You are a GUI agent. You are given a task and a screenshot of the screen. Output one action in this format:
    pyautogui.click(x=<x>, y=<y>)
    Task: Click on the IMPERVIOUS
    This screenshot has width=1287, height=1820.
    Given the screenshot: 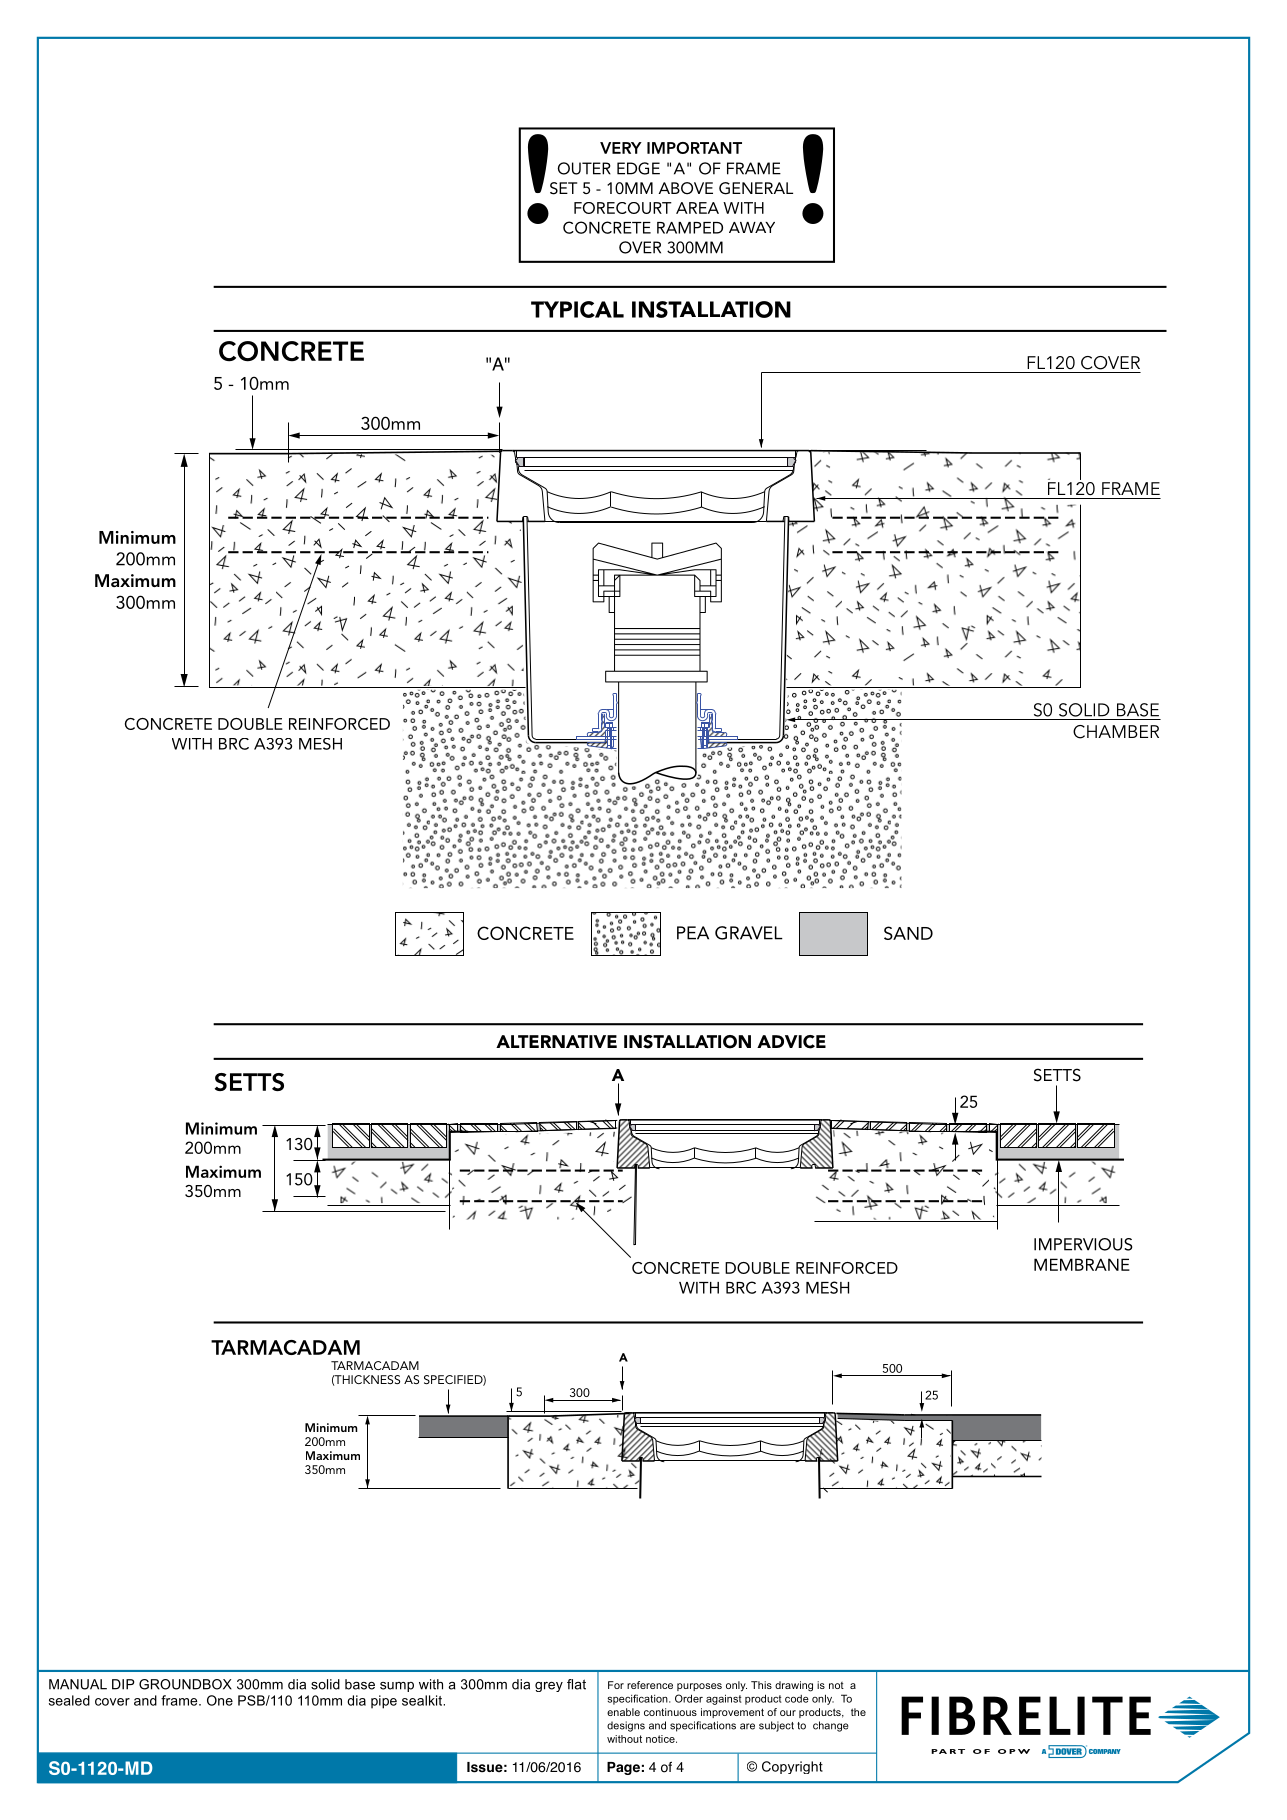 What is the action you would take?
    pyautogui.click(x=1083, y=1244)
